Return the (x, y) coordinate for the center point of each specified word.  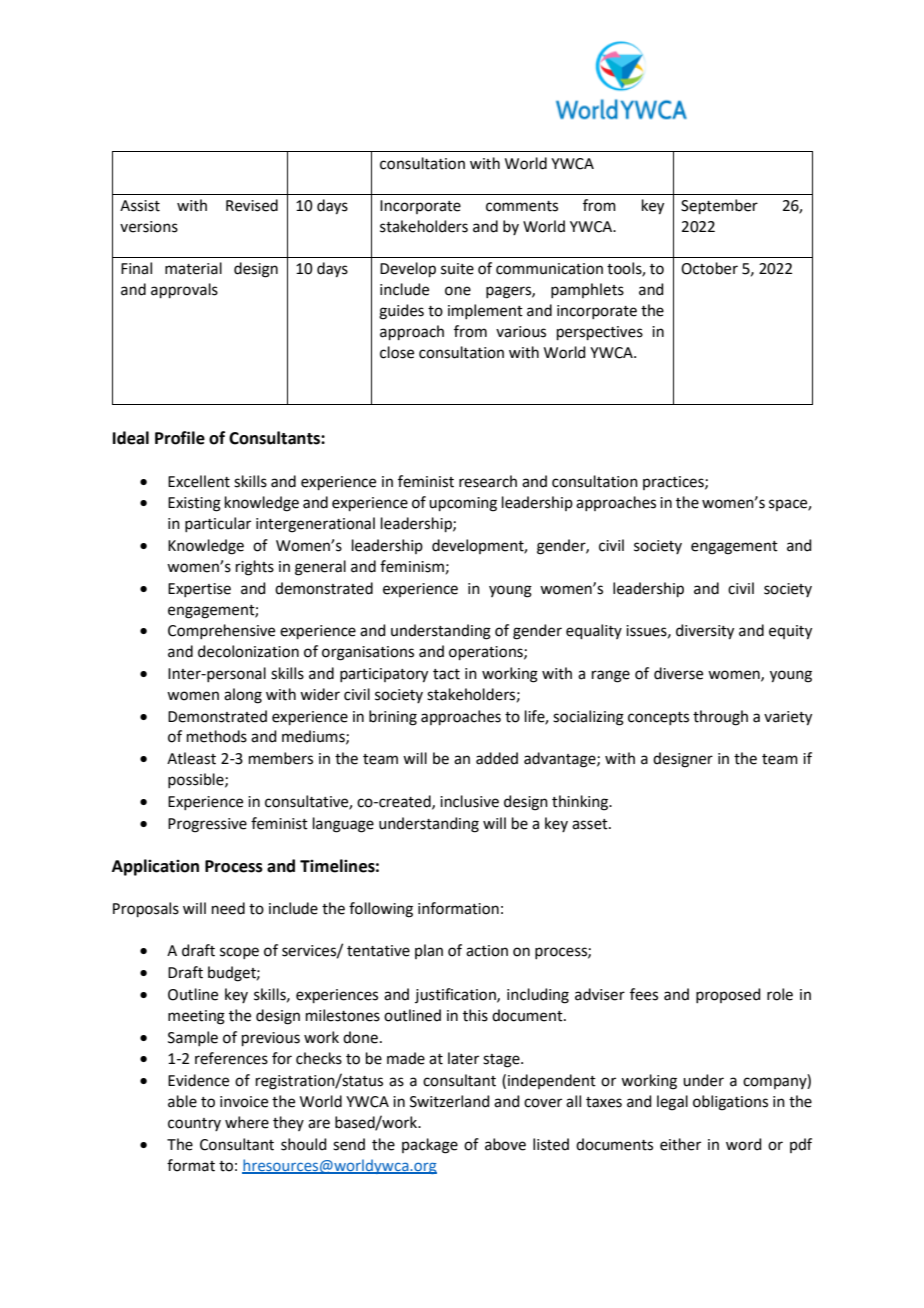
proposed (728, 995)
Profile (180, 438)
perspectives (600, 333)
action (487, 951)
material (193, 268)
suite (457, 269)
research (488, 481)
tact (446, 674)
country (194, 1124)
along (243, 696)
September (719, 206)
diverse (678, 673)
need (228, 908)
